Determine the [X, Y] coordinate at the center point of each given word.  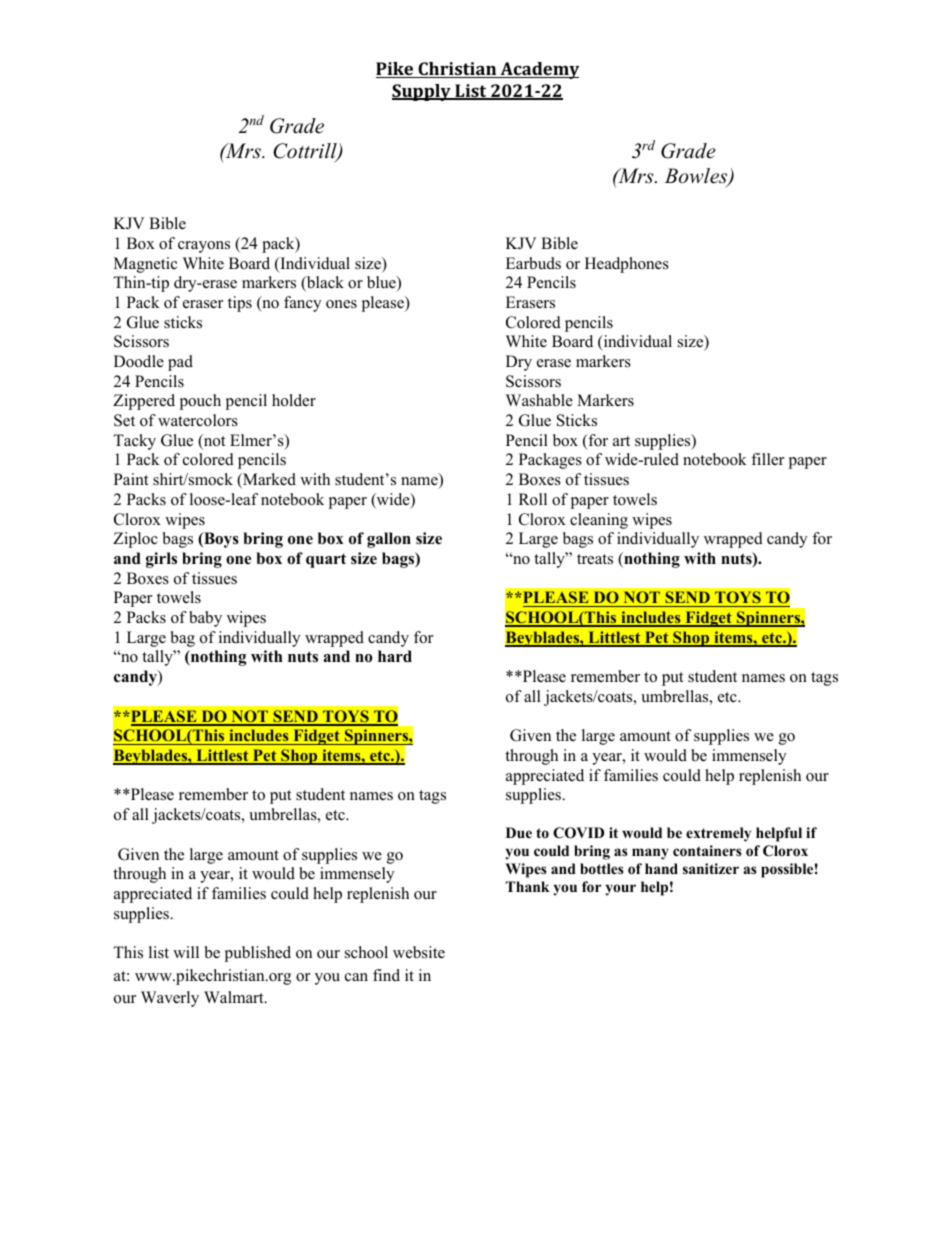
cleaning [599, 521]
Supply [422, 92]
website [419, 952]
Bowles [697, 177]
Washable [539, 400]
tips [240, 304]
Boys [220, 540]
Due [519, 832]
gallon [389, 540]
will [186, 952]
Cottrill [306, 152]
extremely [718, 834]
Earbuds [533, 263]
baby [205, 619]
